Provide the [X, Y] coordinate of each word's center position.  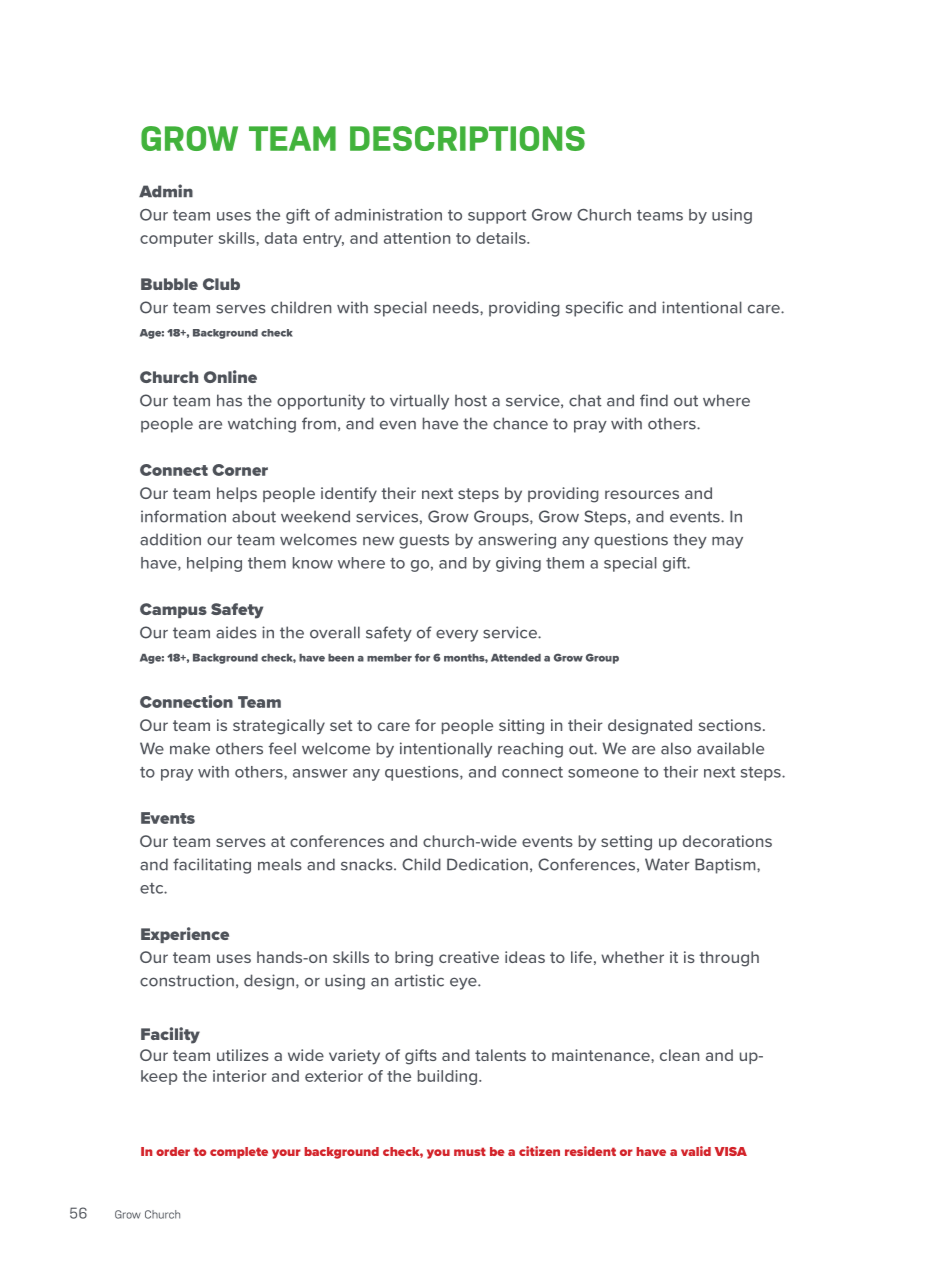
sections [730, 725]
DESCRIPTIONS [467, 138]
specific [594, 309]
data [281, 238]
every [457, 635]
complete [239, 1153]
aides [236, 632]
